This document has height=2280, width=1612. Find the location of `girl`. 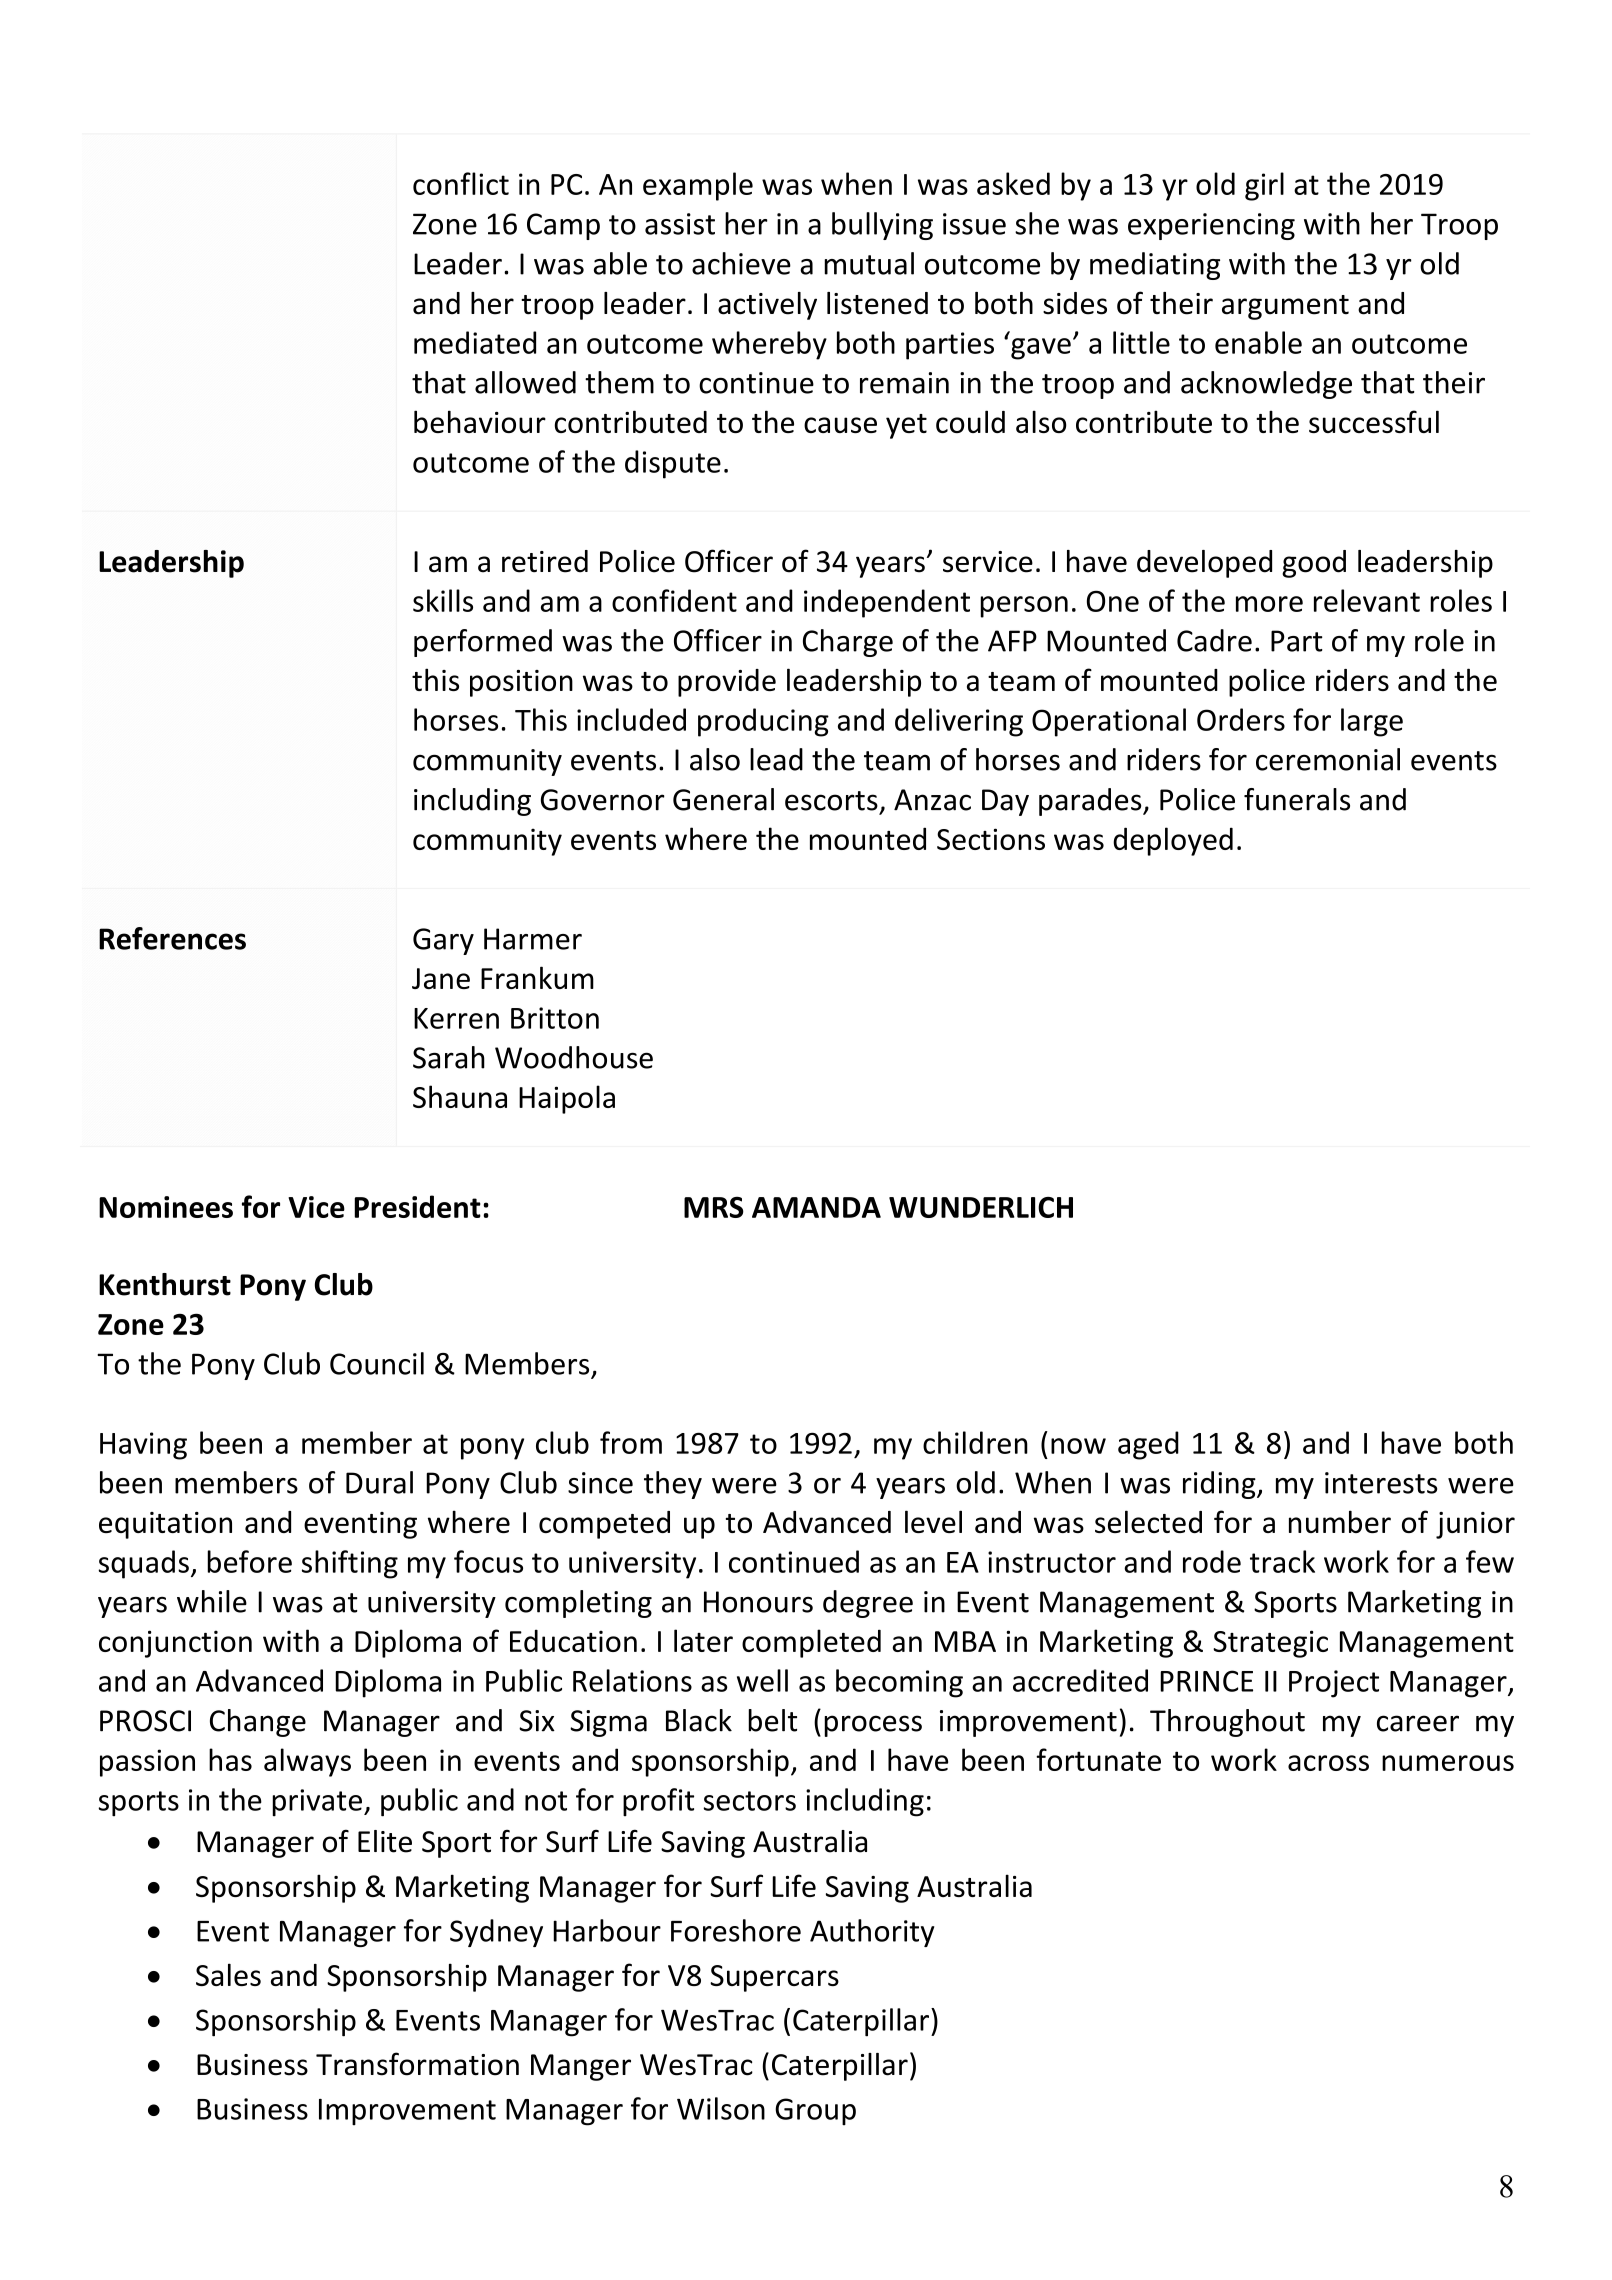

girl is located at coordinates (1264, 186).
